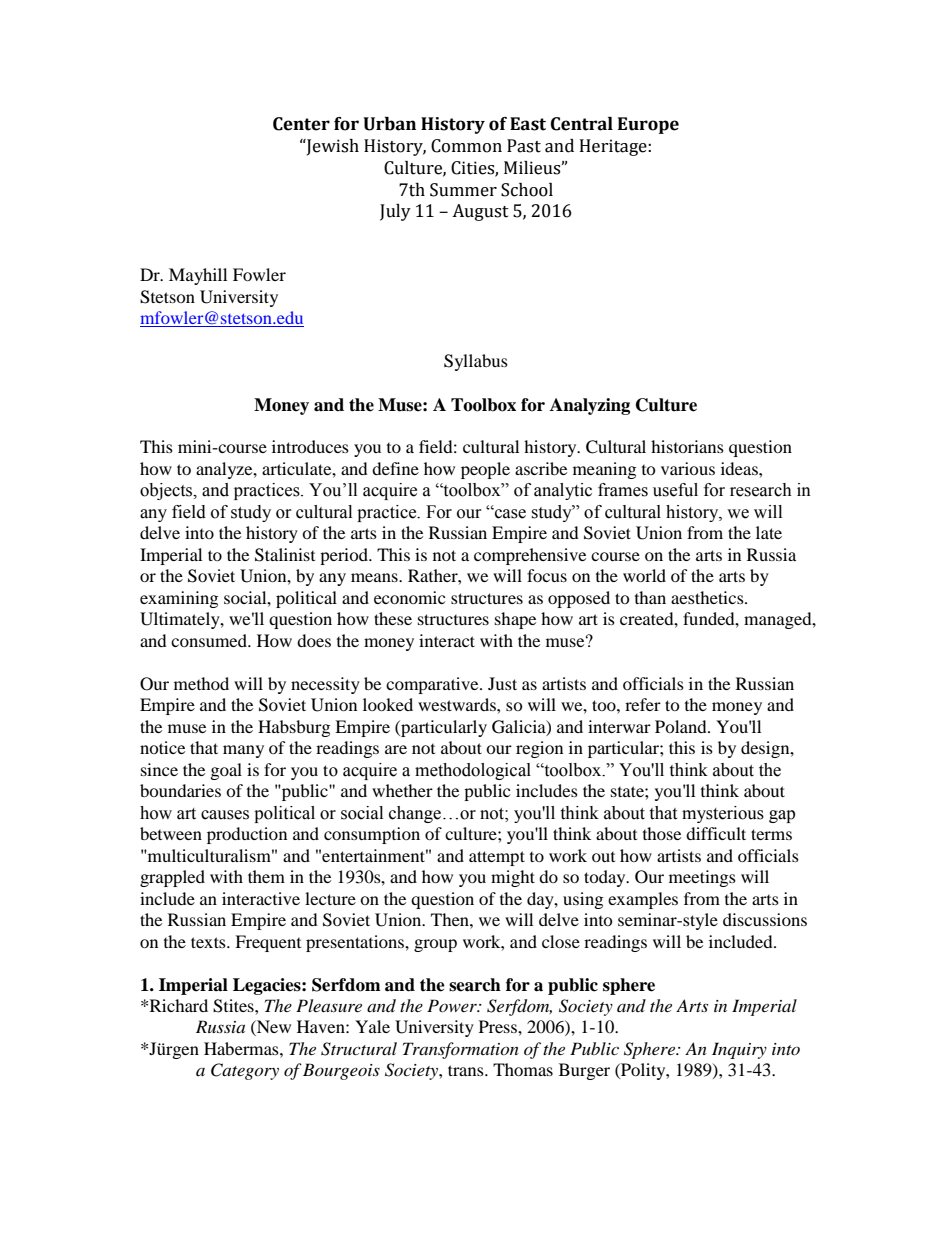  What do you see at coordinates (739, 1050) in the screenshot?
I see `Inquiry` at bounding box center [739, 1050].
